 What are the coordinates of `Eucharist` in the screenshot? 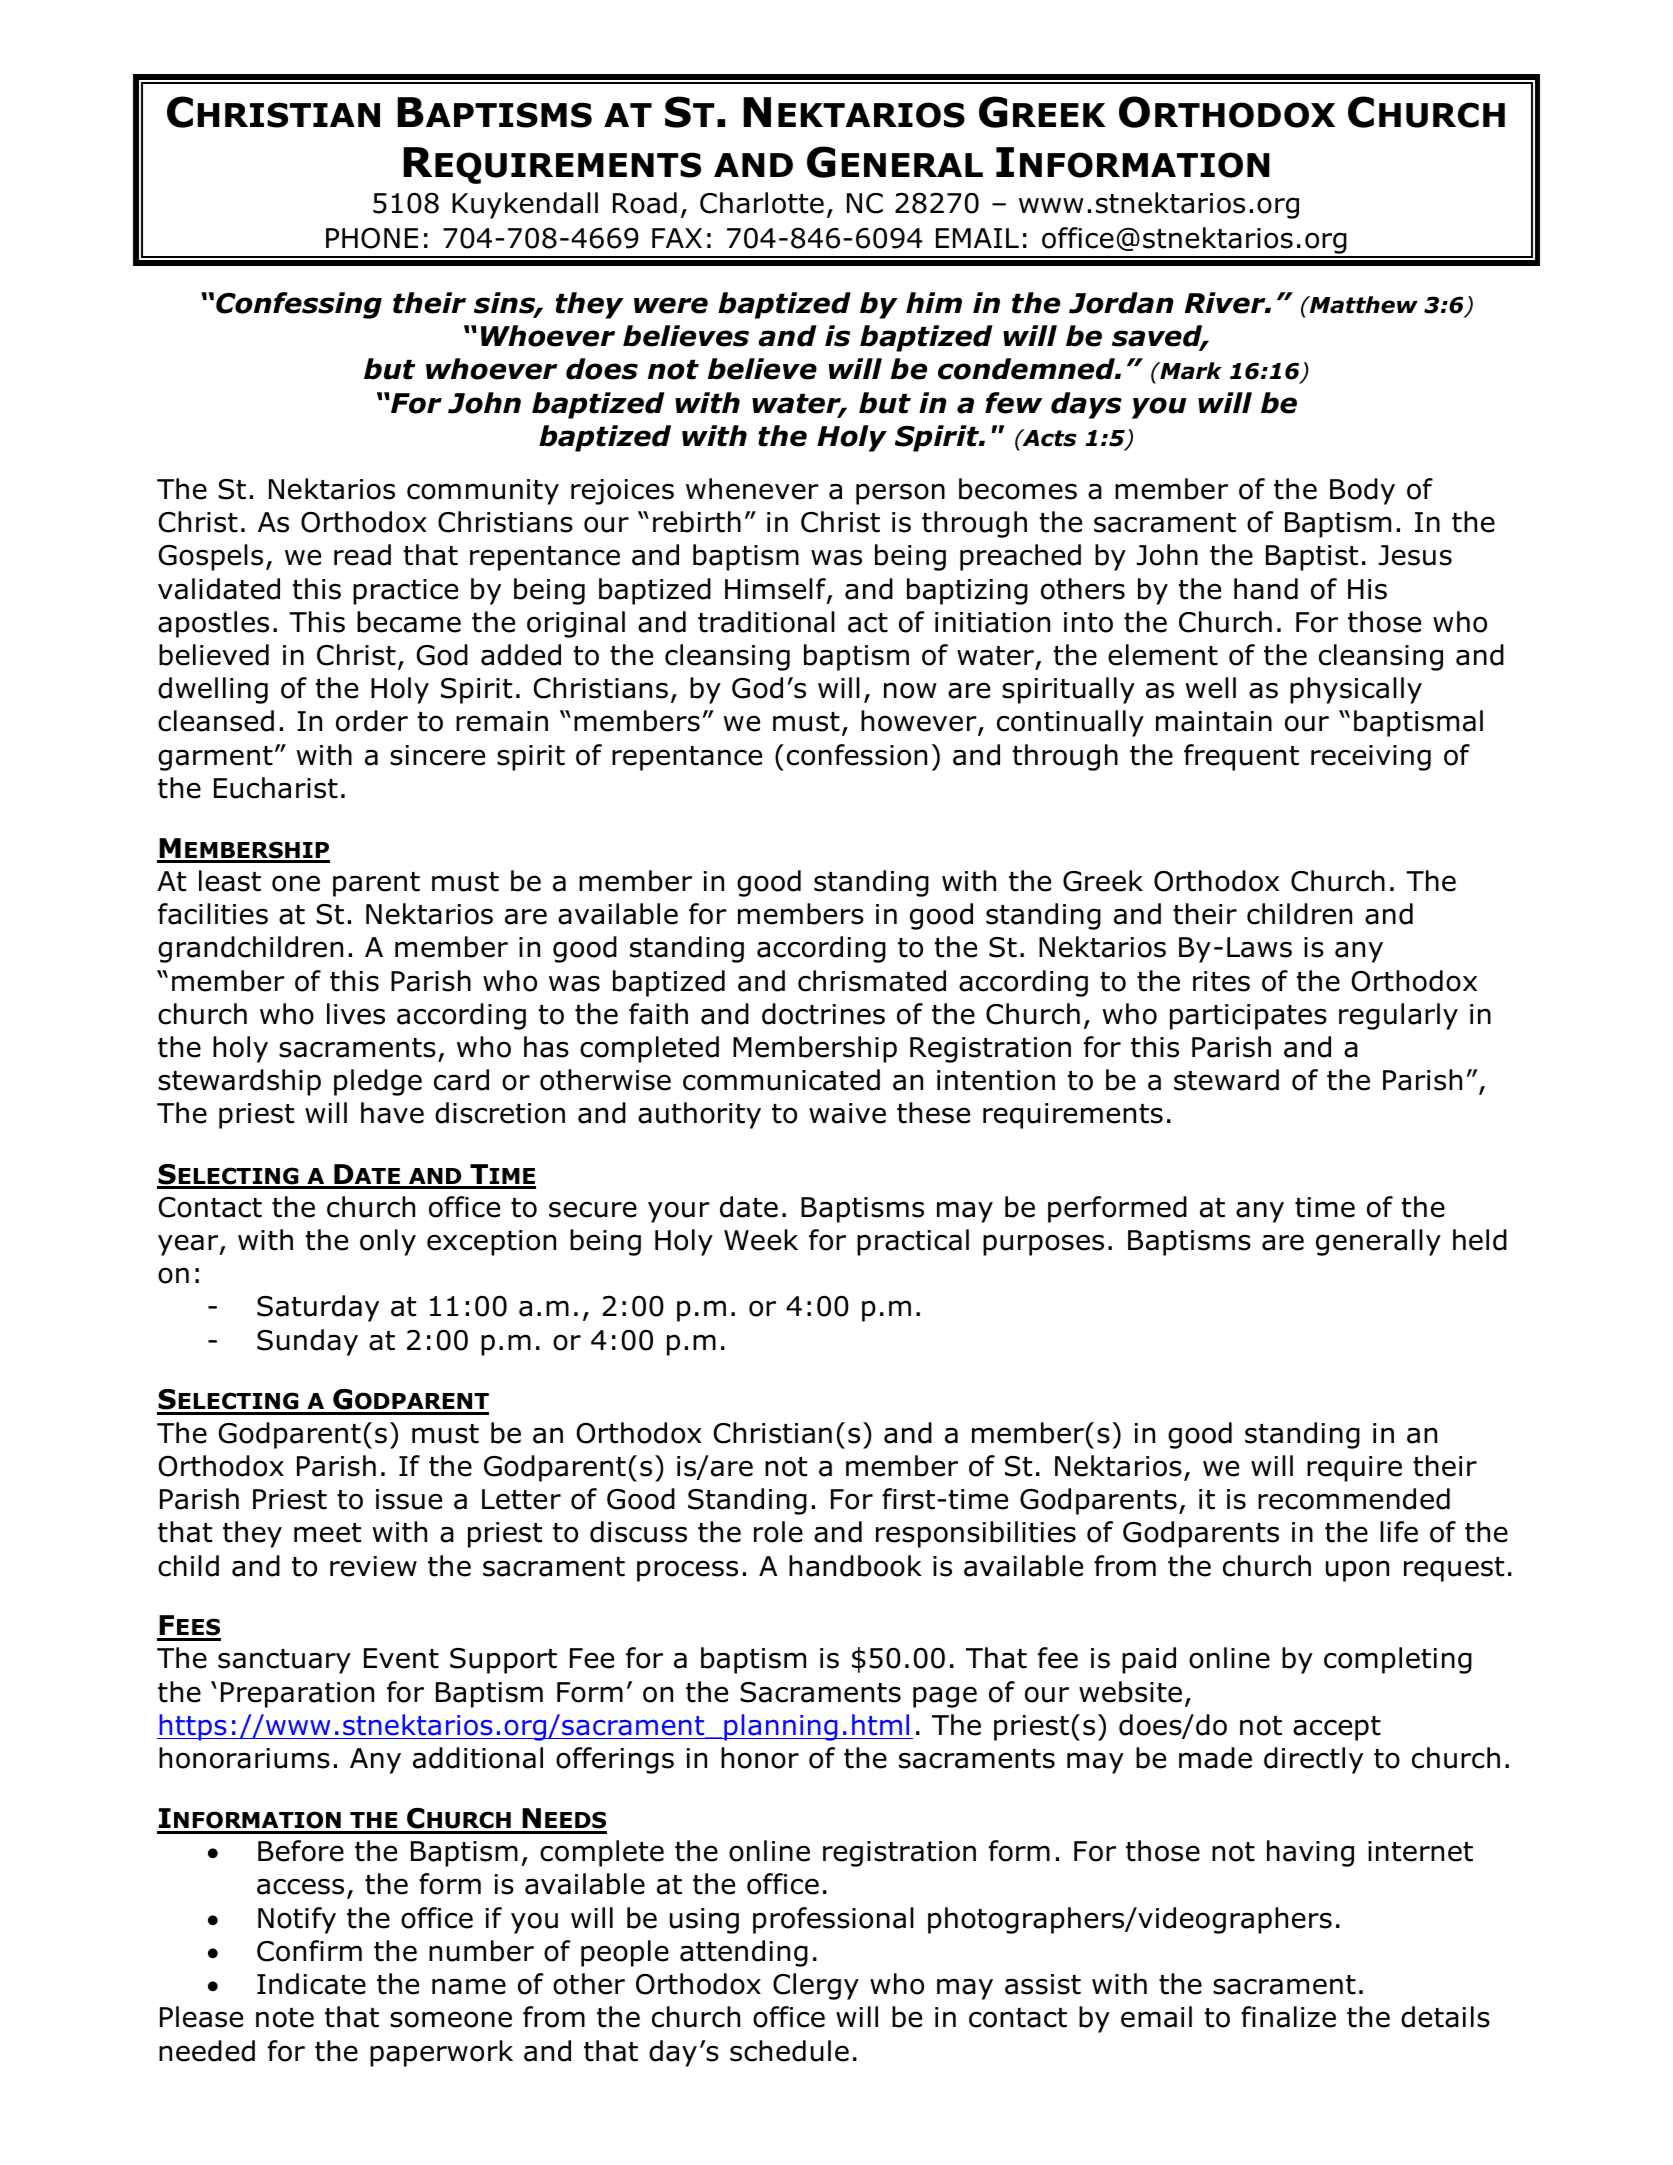 It's located at (276, 788).
